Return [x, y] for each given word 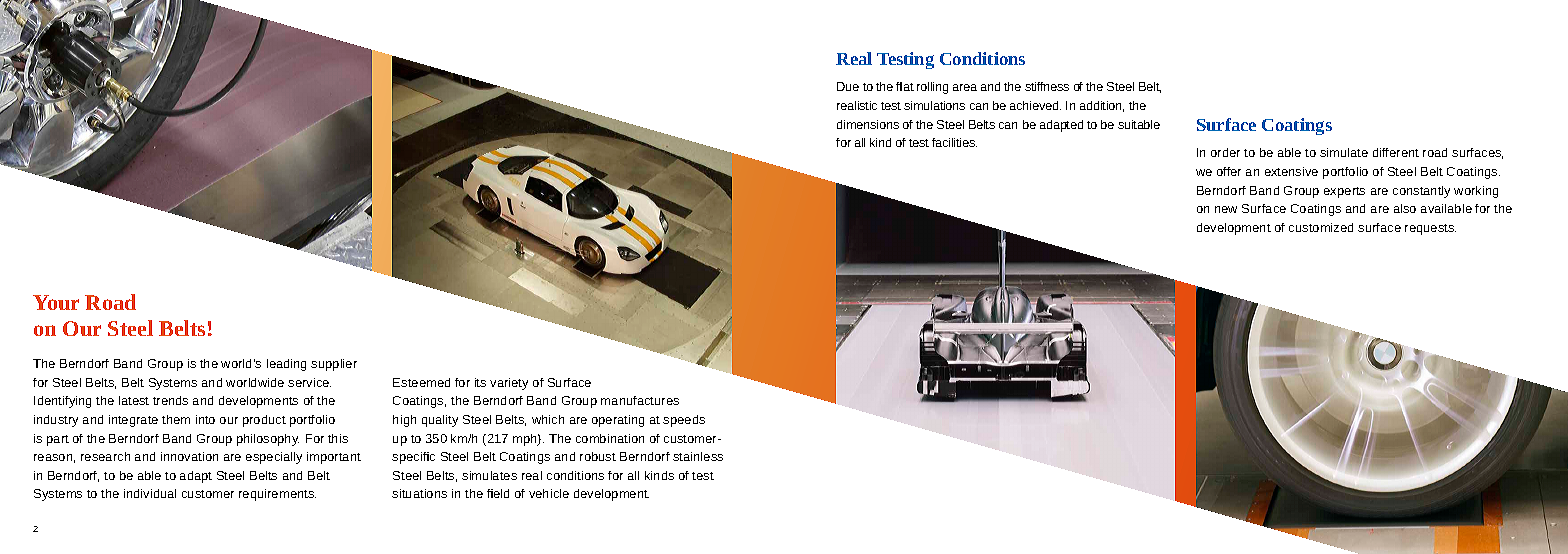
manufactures [640, 400]
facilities [954, 142]
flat [905, 86]
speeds [684, 421]
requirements [277, 495]
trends [170, 400]
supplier [334, 365]
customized [1321, 227]
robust [598, 456]
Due [848, 86]
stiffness [1047, 86]
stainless [698, 456]
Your [56, 302]
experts [1344, 192]
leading [286, 365]
